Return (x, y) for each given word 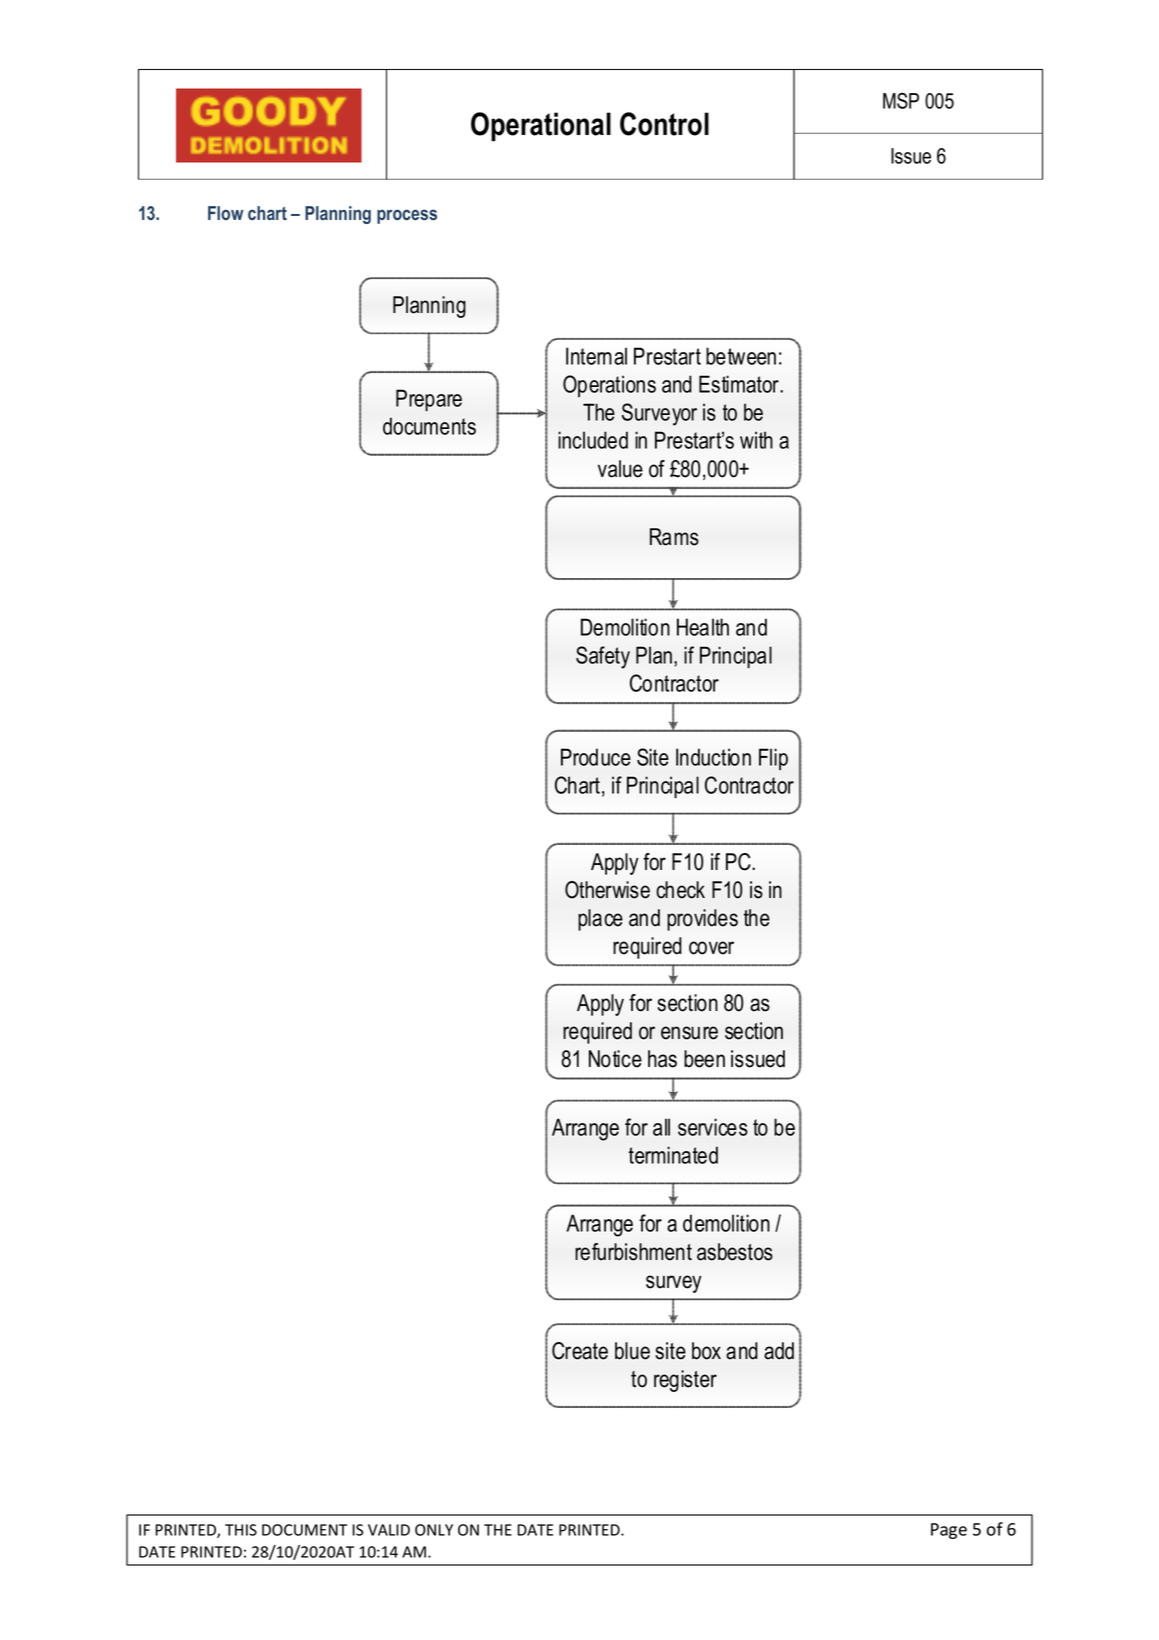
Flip (773, 759)
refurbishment (633, 1252)
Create (580, 1351)
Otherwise (607, 890)
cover (711, 948)
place (600, 920)
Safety (603, 657)
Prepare (429, 400)
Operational (541, 126)
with (756, 440)
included (593, 440)
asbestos (735, 1252)
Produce (596, 757)
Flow (225, 213)
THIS (241, 1530)
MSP (901, 101)
